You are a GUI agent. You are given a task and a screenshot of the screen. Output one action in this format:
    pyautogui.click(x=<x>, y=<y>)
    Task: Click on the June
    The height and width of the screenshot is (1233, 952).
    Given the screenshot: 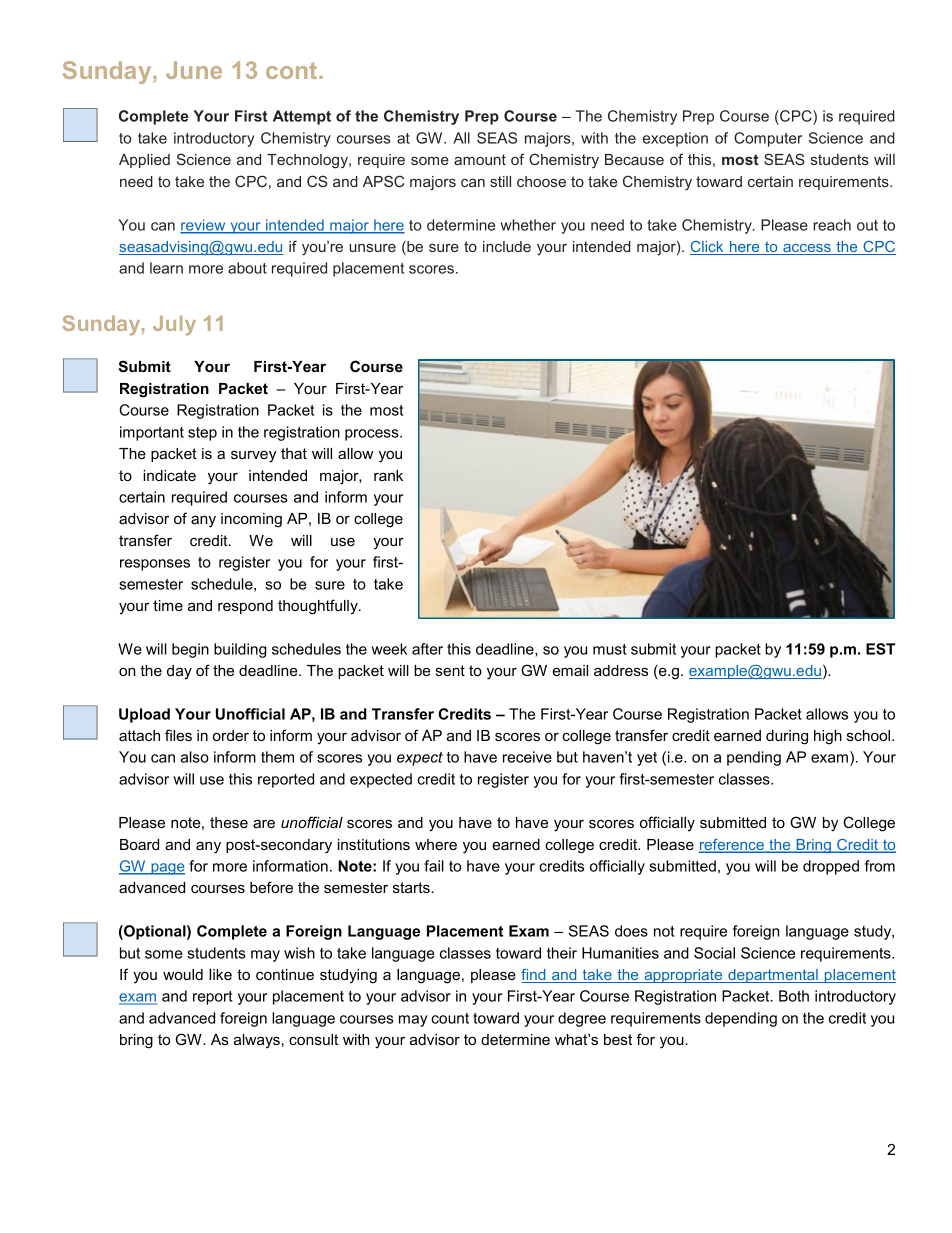 What is the action you would take?
    pyautogui.click(x=194, y=70)
